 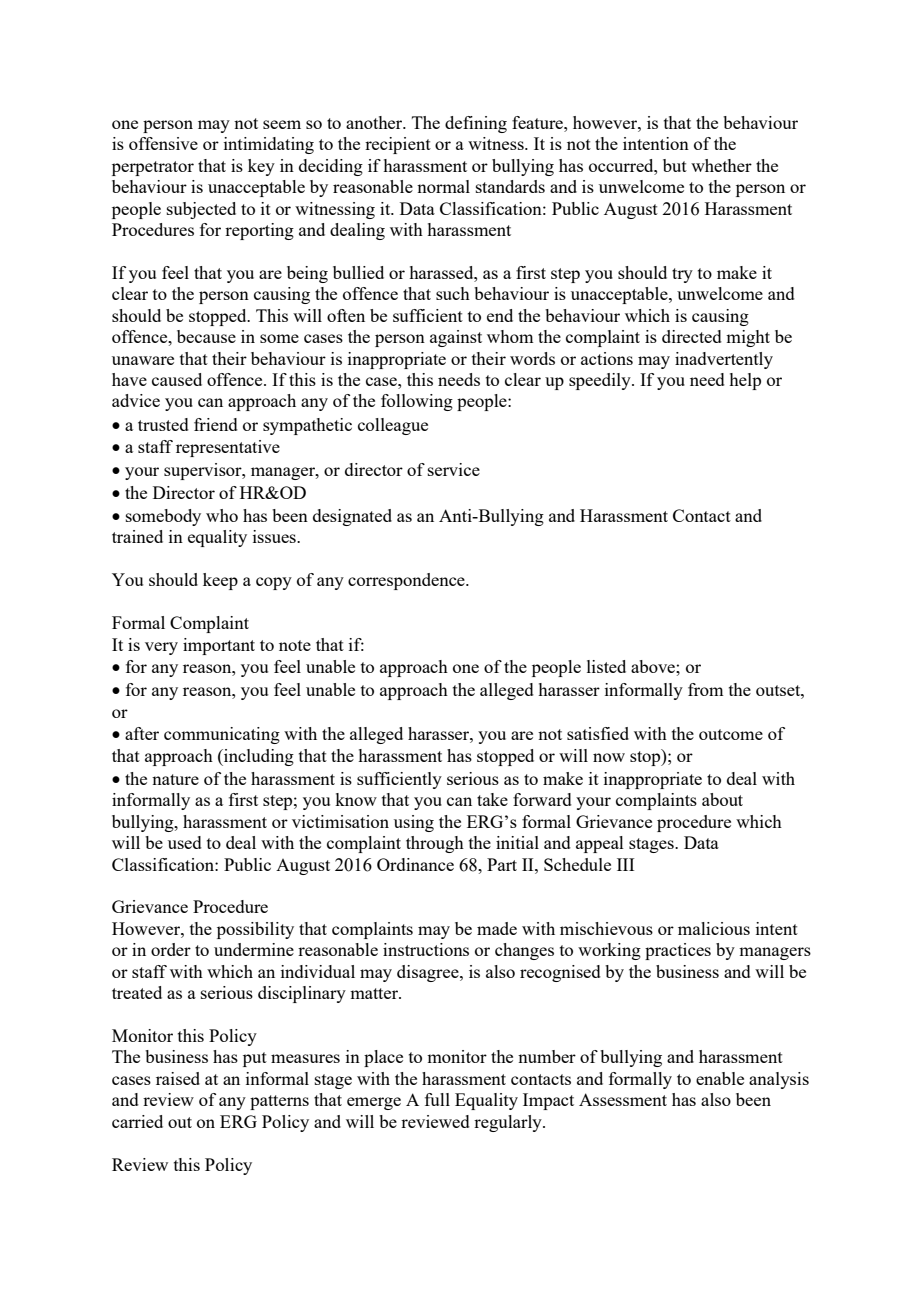 I want to click on service, so click(x=454, y=469).
